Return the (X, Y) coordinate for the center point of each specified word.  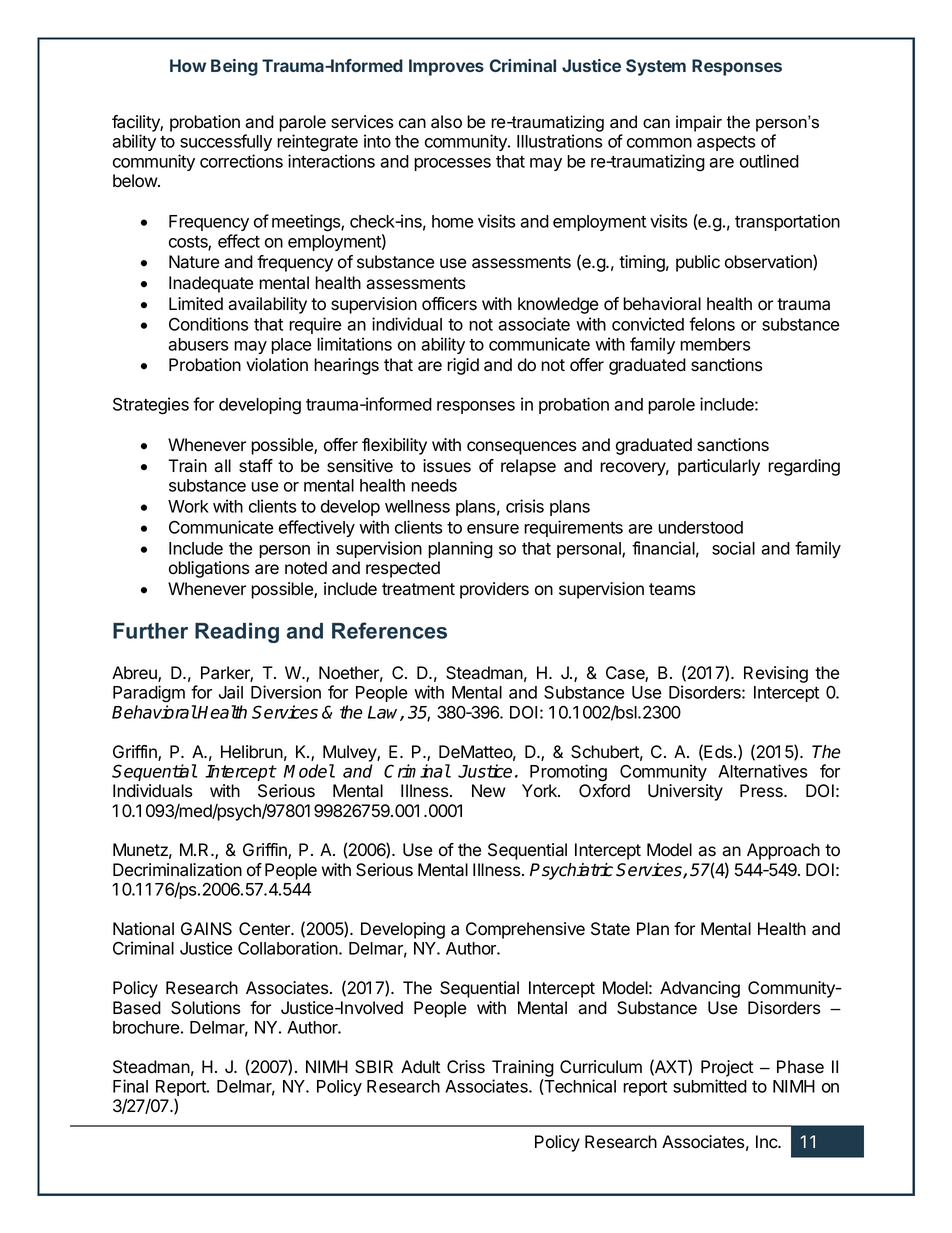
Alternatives (762, 771)
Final (130, 1086)
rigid (463, 366)
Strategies (151, 406)
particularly (719, 467)
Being (234, 67)
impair (699, 123)
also (446, 122)
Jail (231, 692)
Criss (466, 1067)
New (489, 791)
